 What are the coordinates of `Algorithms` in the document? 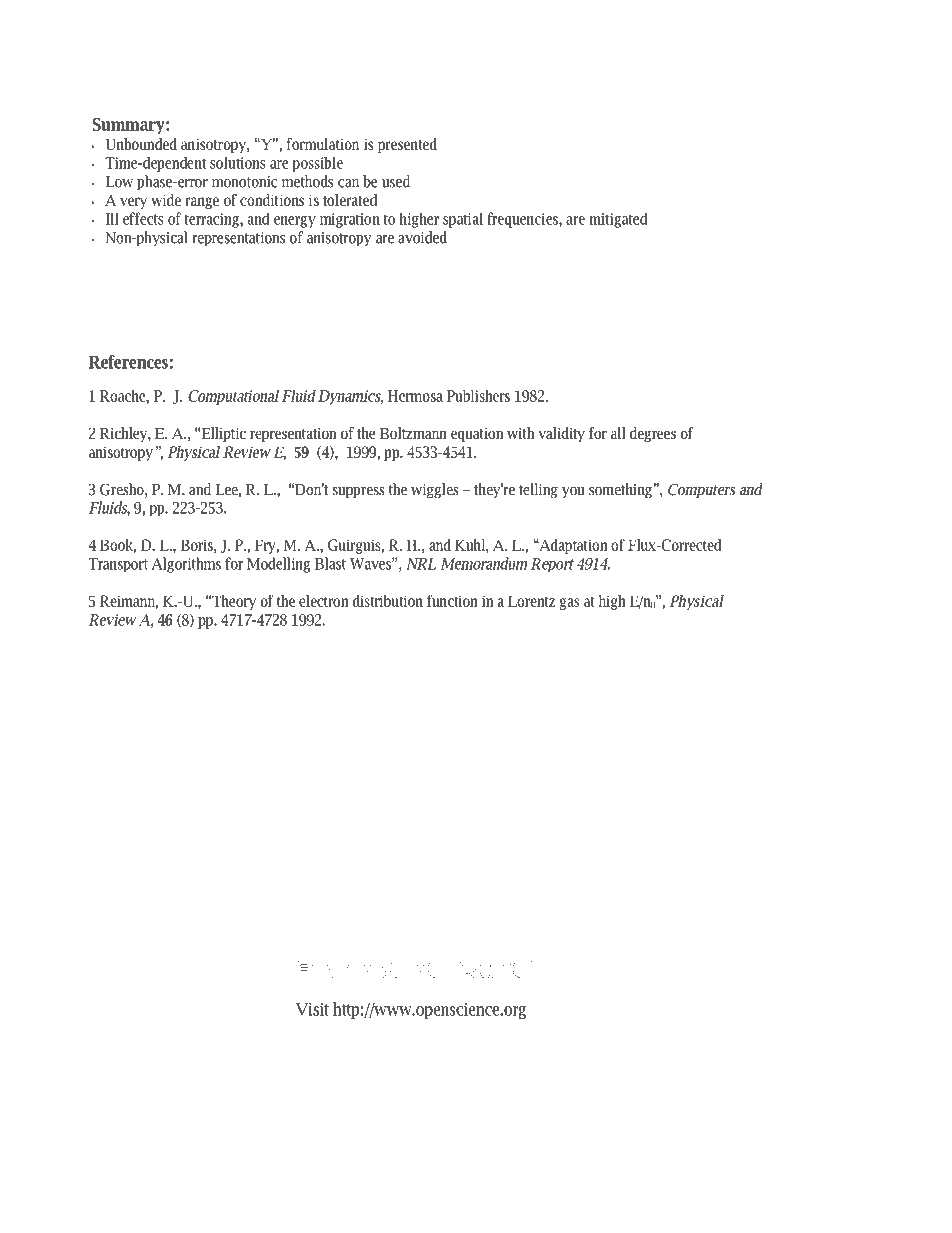 It's located at (186, 565).
